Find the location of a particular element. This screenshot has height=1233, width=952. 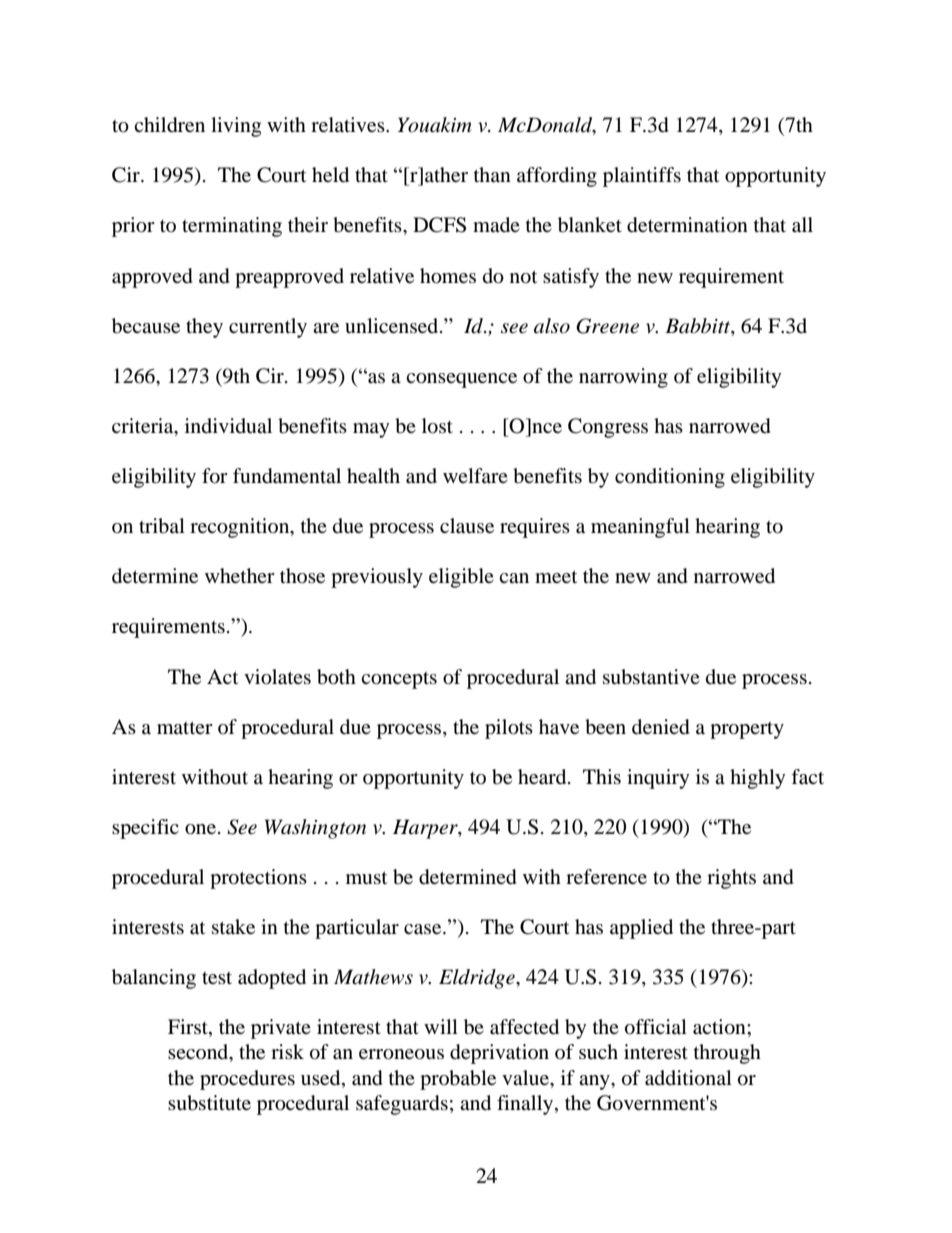

matter is located at coordinates (185, 727).
